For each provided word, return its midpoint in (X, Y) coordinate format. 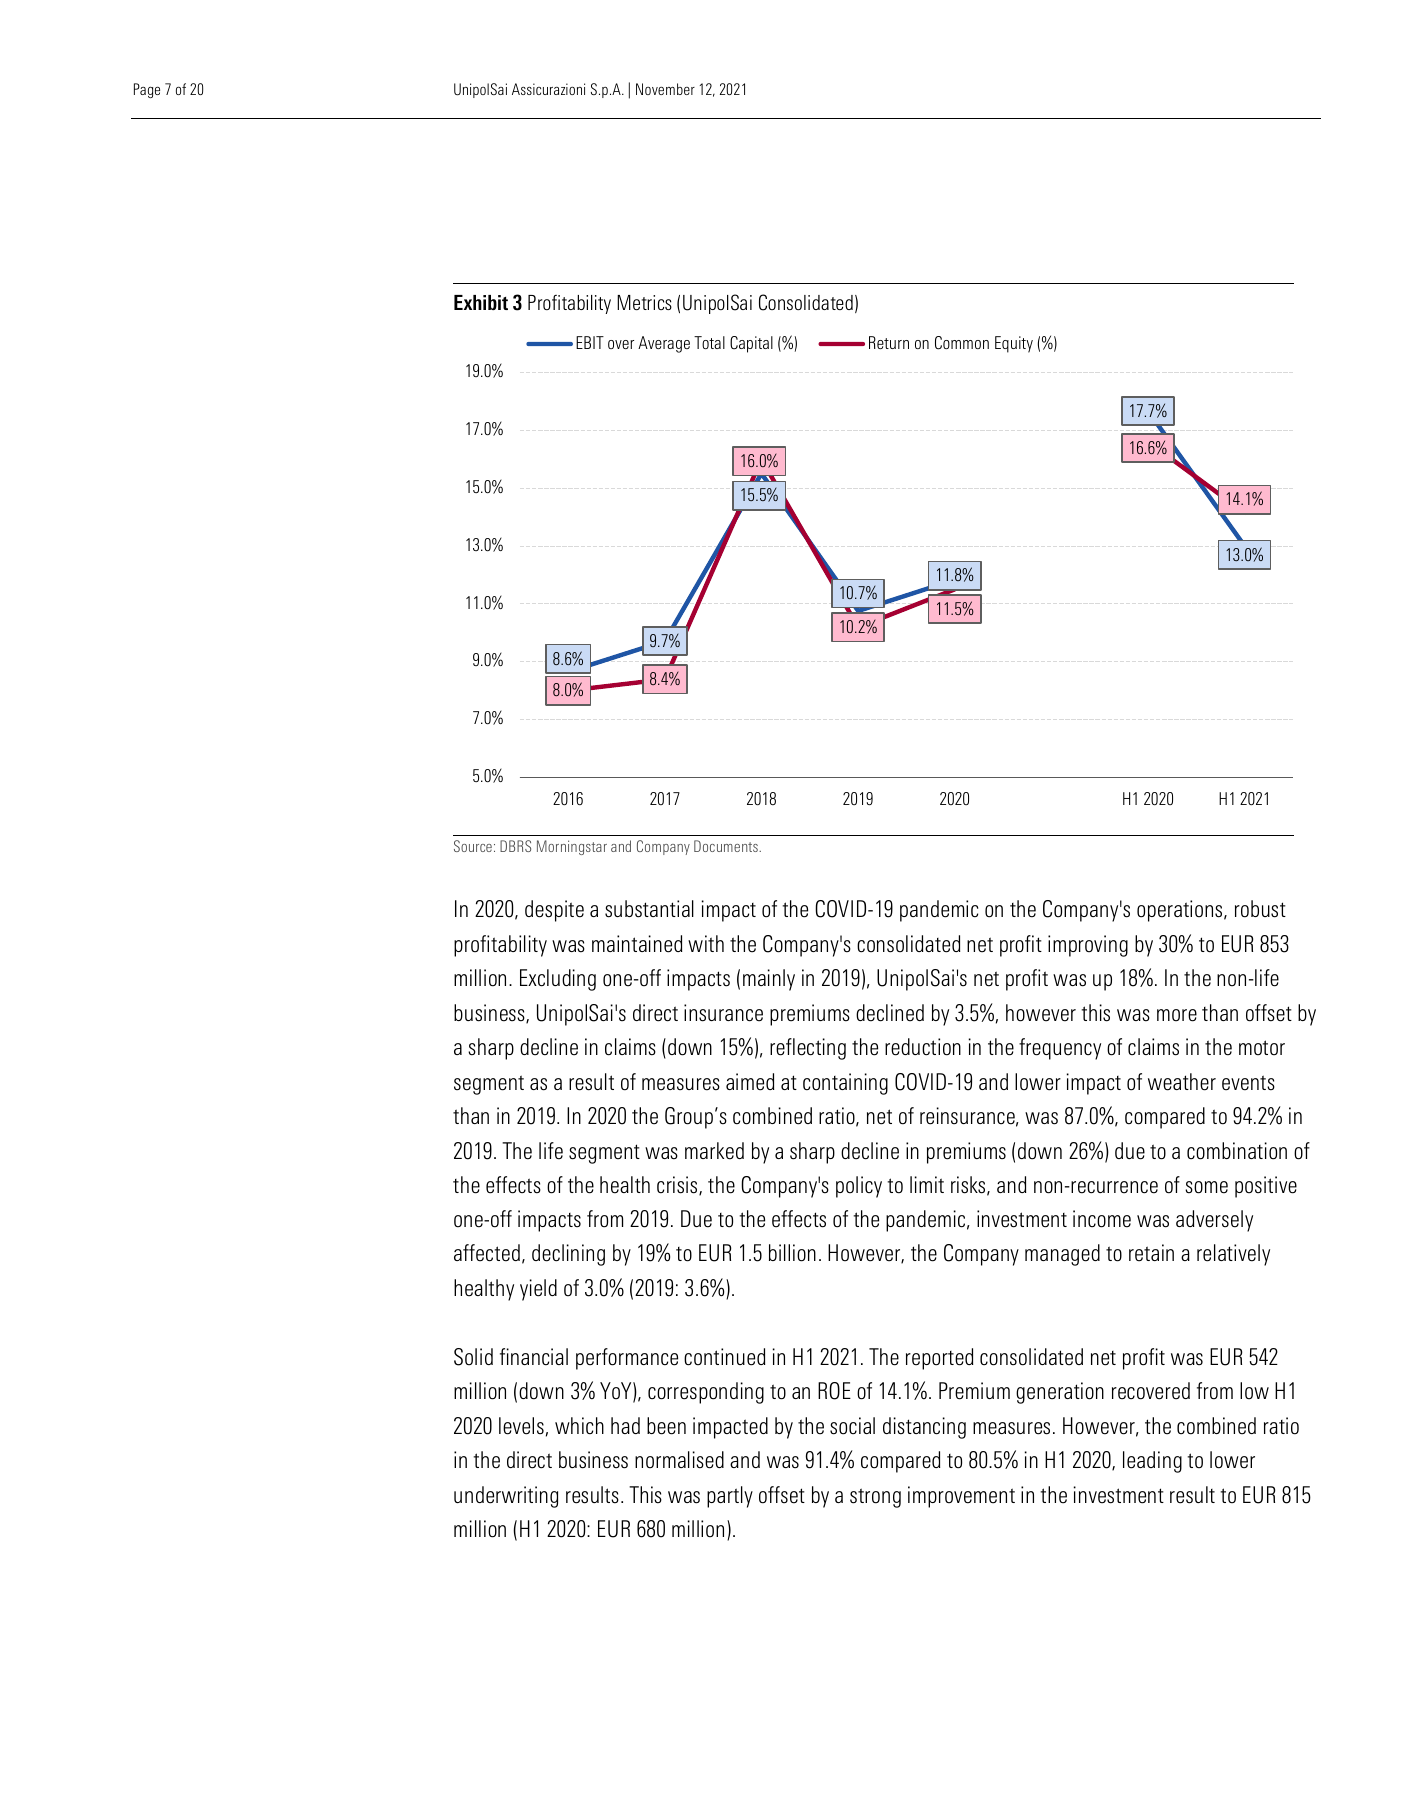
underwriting (506, 1497)
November (665, 89)
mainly (769, 980)
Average (664, 344)
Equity (1014, 344)
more (1177, 1015)
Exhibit (481, 302)
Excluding (558, 980)
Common (962, 343)
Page (147, 90)
